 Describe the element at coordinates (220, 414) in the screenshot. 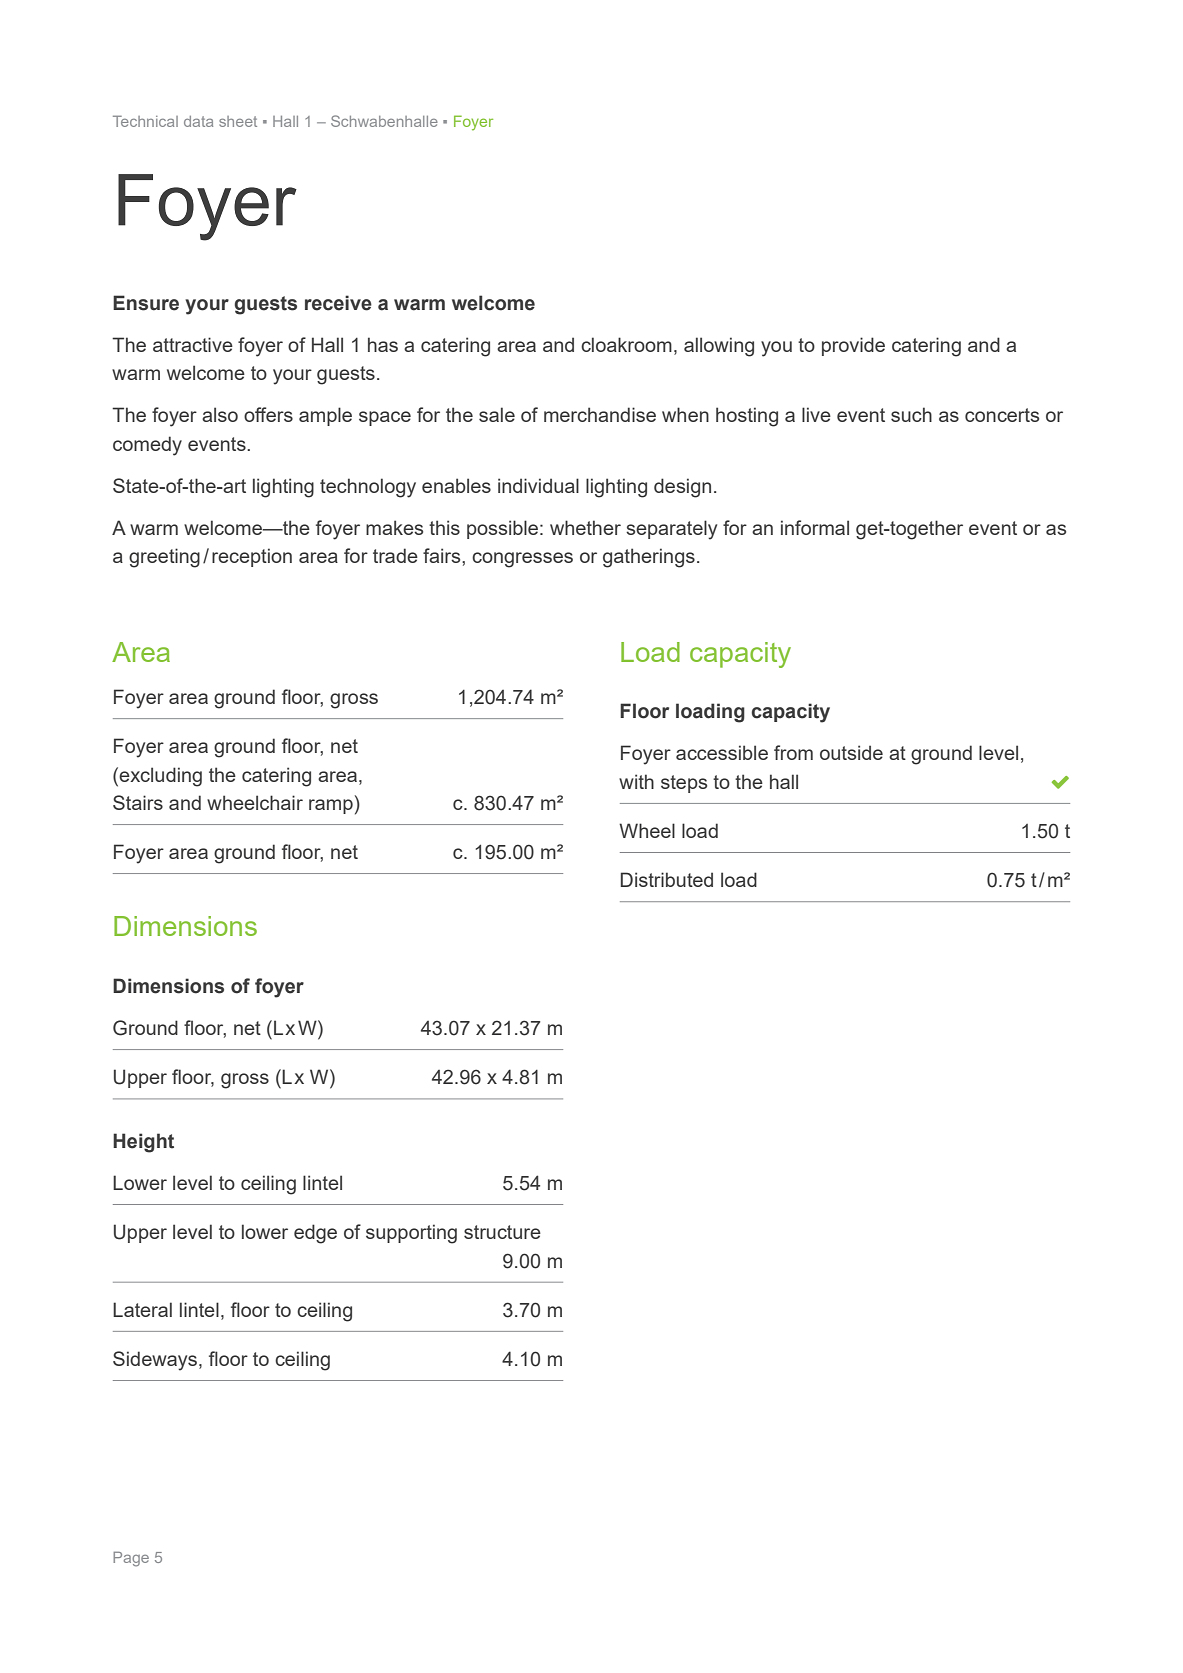

I see `also` at that location.
